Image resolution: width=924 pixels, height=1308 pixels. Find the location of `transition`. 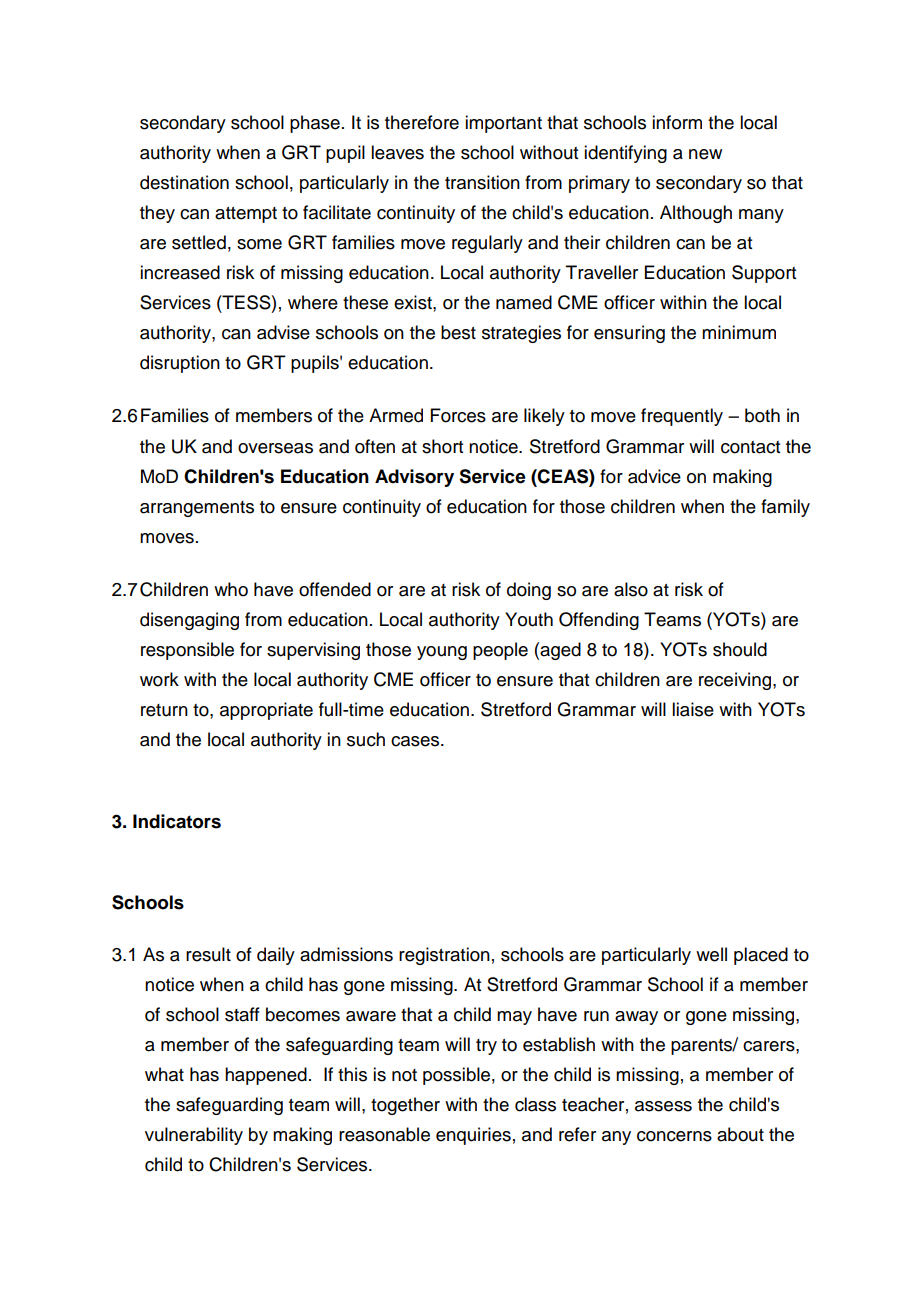

transition is located at coordinates (482, 182).
